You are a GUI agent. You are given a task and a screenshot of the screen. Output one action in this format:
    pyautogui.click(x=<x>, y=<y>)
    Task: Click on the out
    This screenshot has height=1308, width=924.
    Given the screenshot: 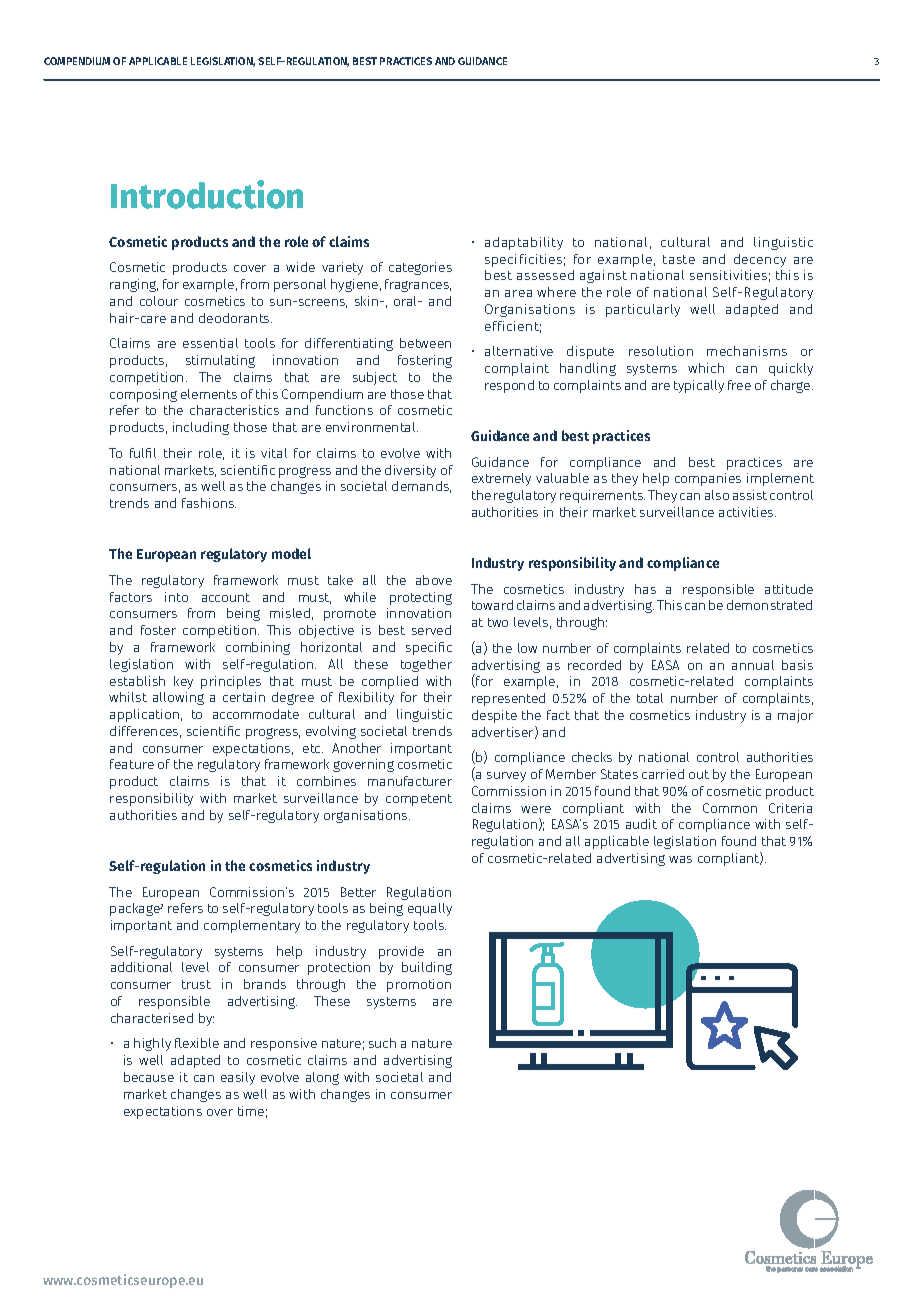 What is the action you would take?
    pyautogui.click(x=699, y=774)
